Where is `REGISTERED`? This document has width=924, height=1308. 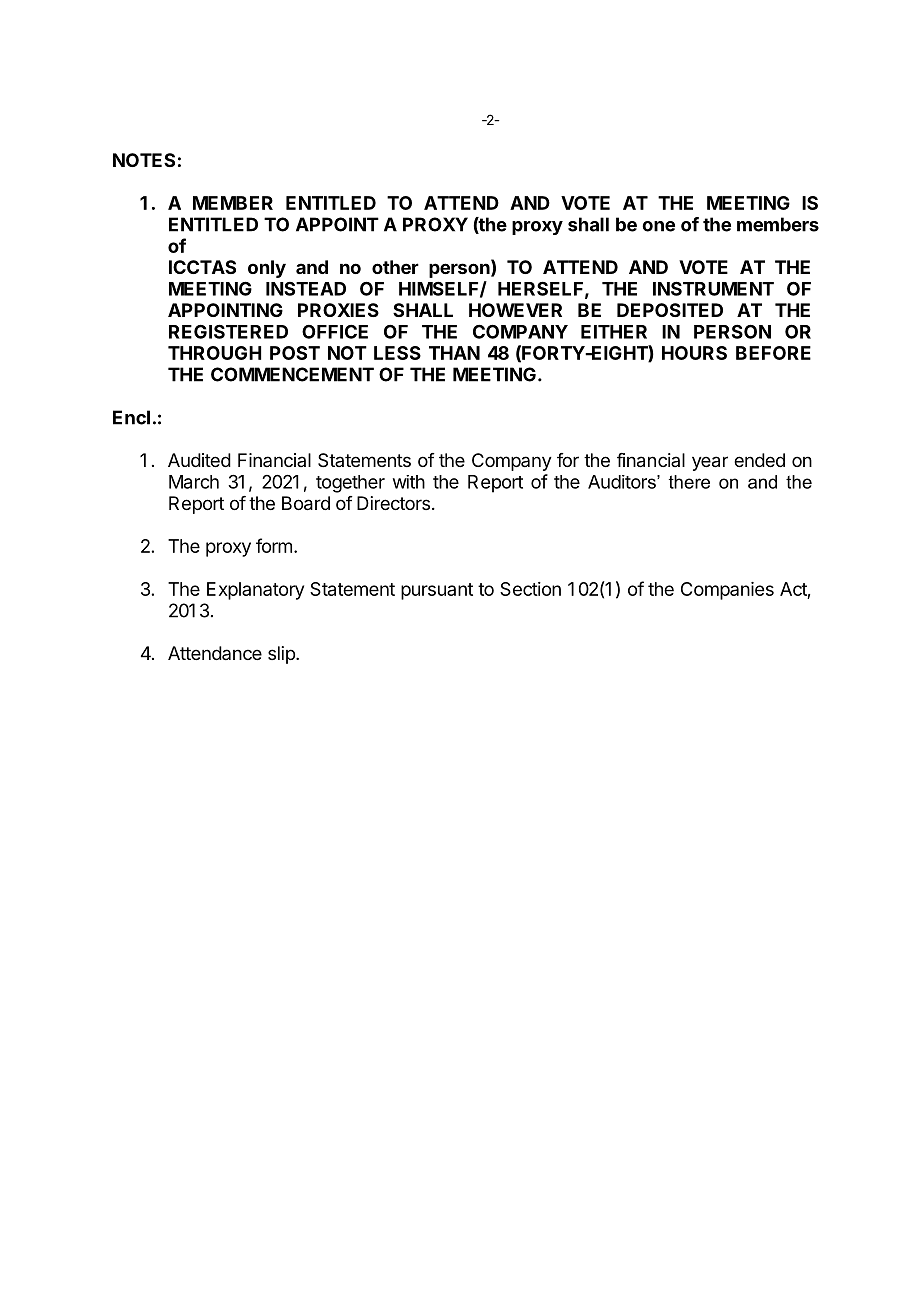 REGISTERED is located at coordinates (228, 331).
